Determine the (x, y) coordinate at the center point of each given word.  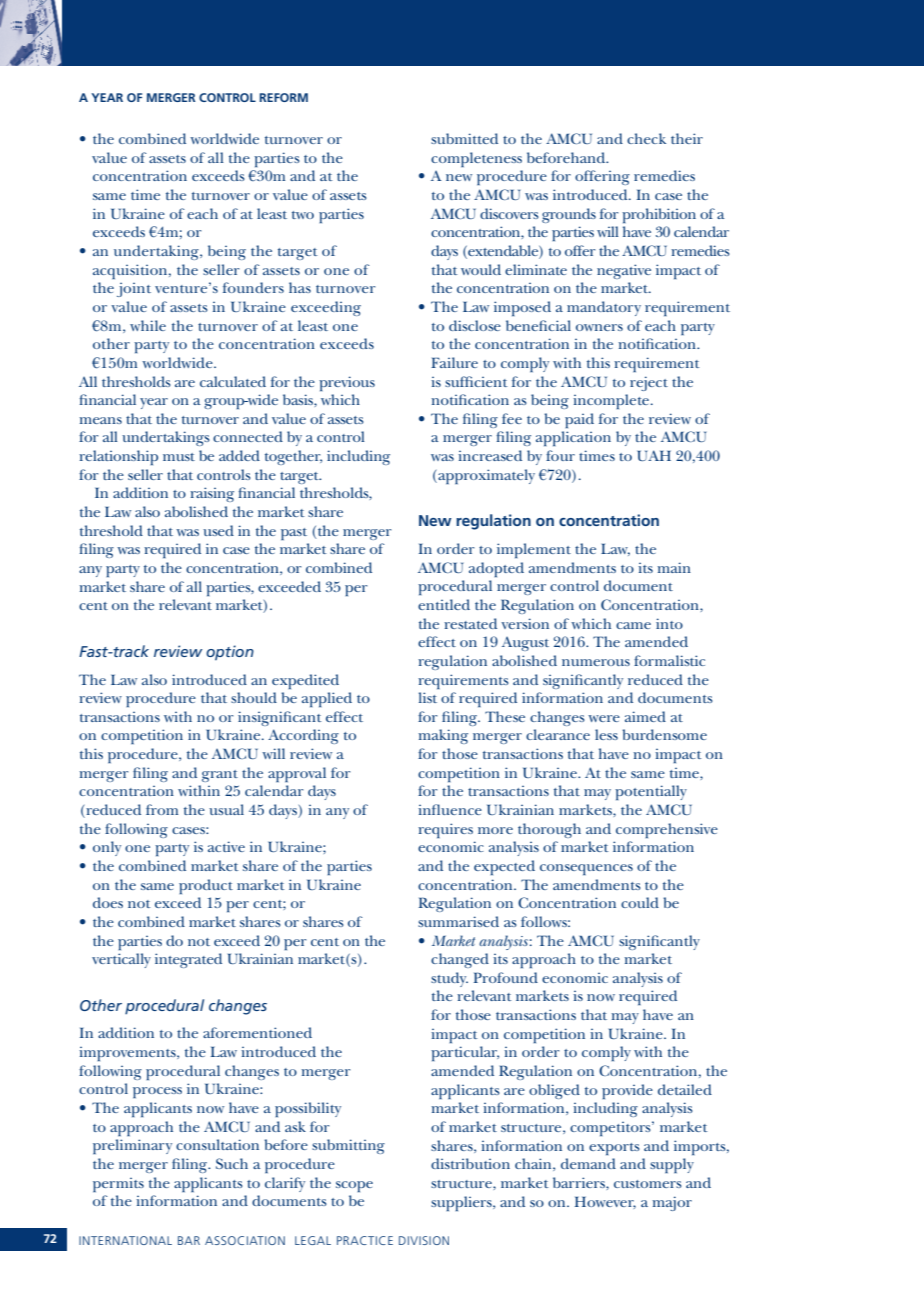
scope (354, 1186)
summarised (458, 921)
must (179, 457)
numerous (596, 662)
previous (347, 383)
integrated (188, 960)
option (230, 652)
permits (118, 1185)
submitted (464, 138)
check (646, 138)
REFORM (283, 97)
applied (327, 699)
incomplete (612, 401)
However (605, 1202)
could (640, 902)
